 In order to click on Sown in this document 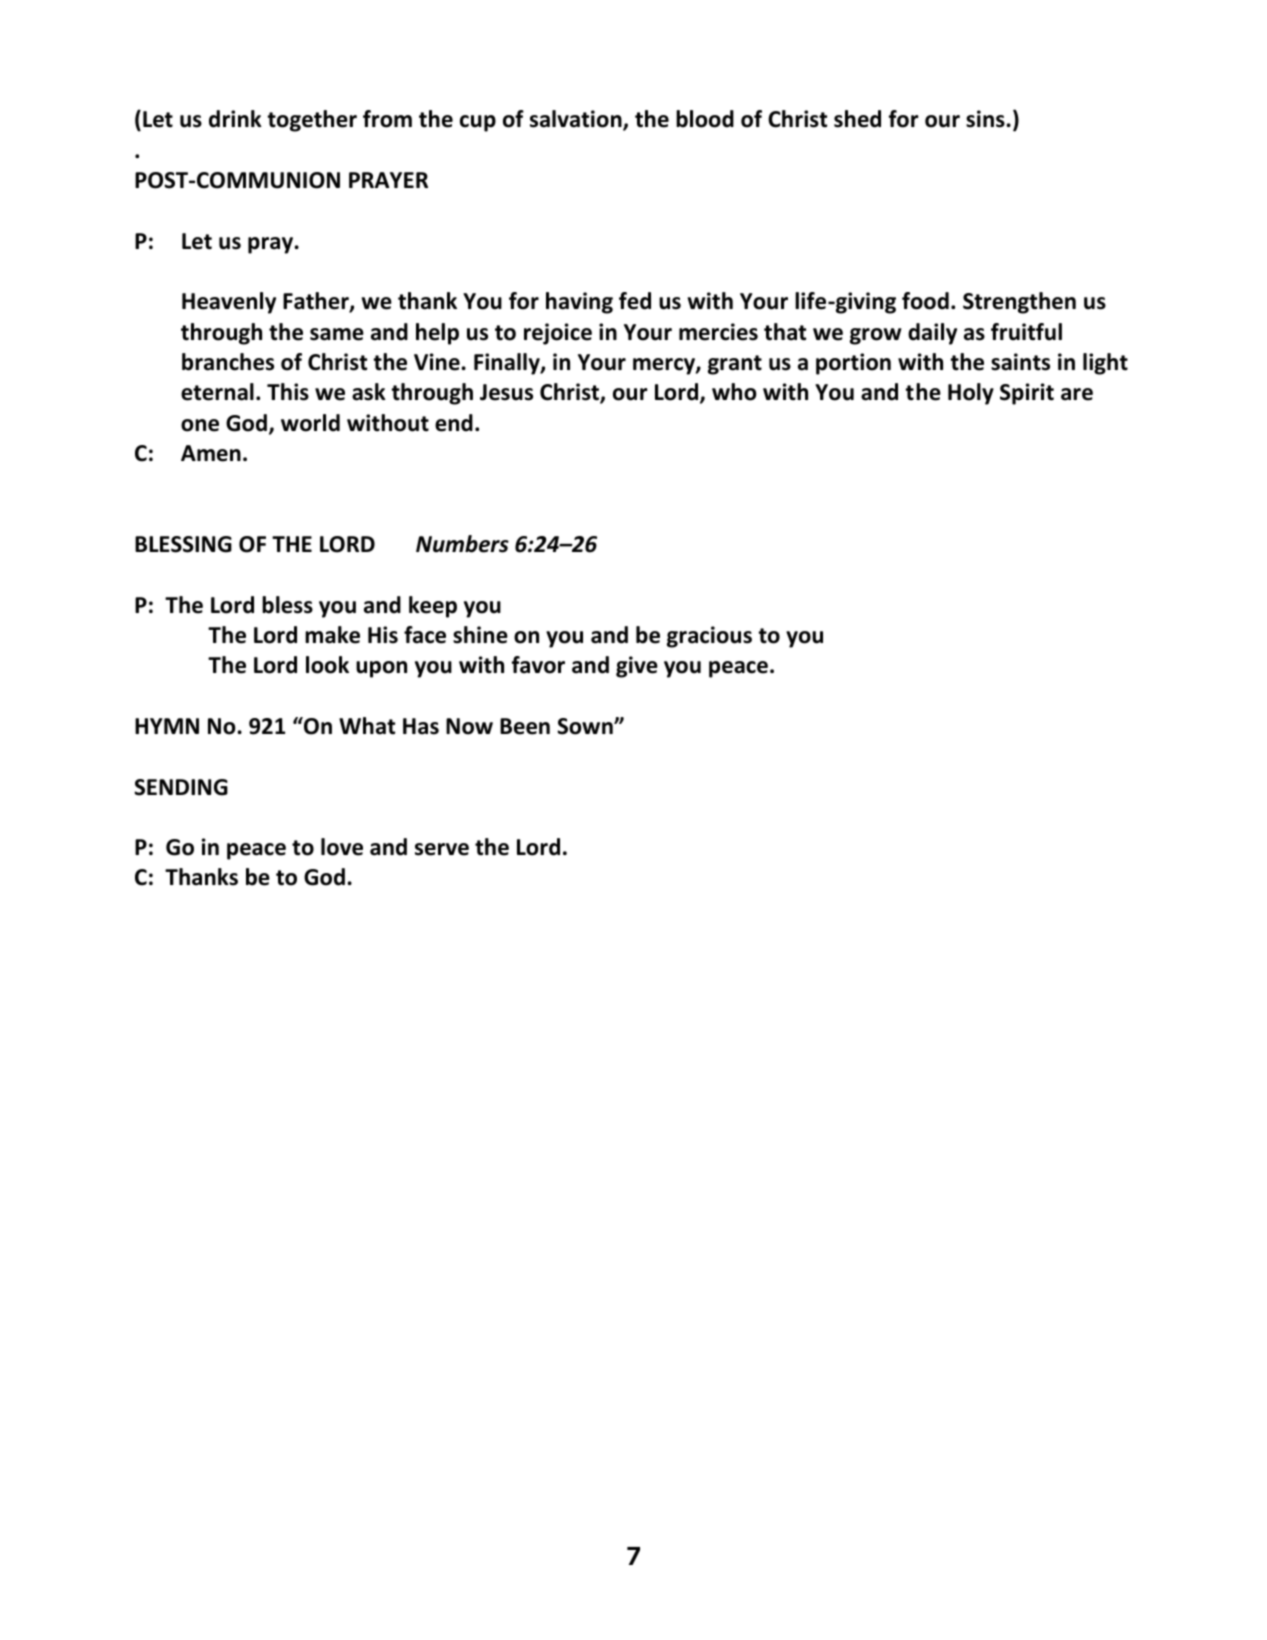, I will do `click(586, 726)`.
